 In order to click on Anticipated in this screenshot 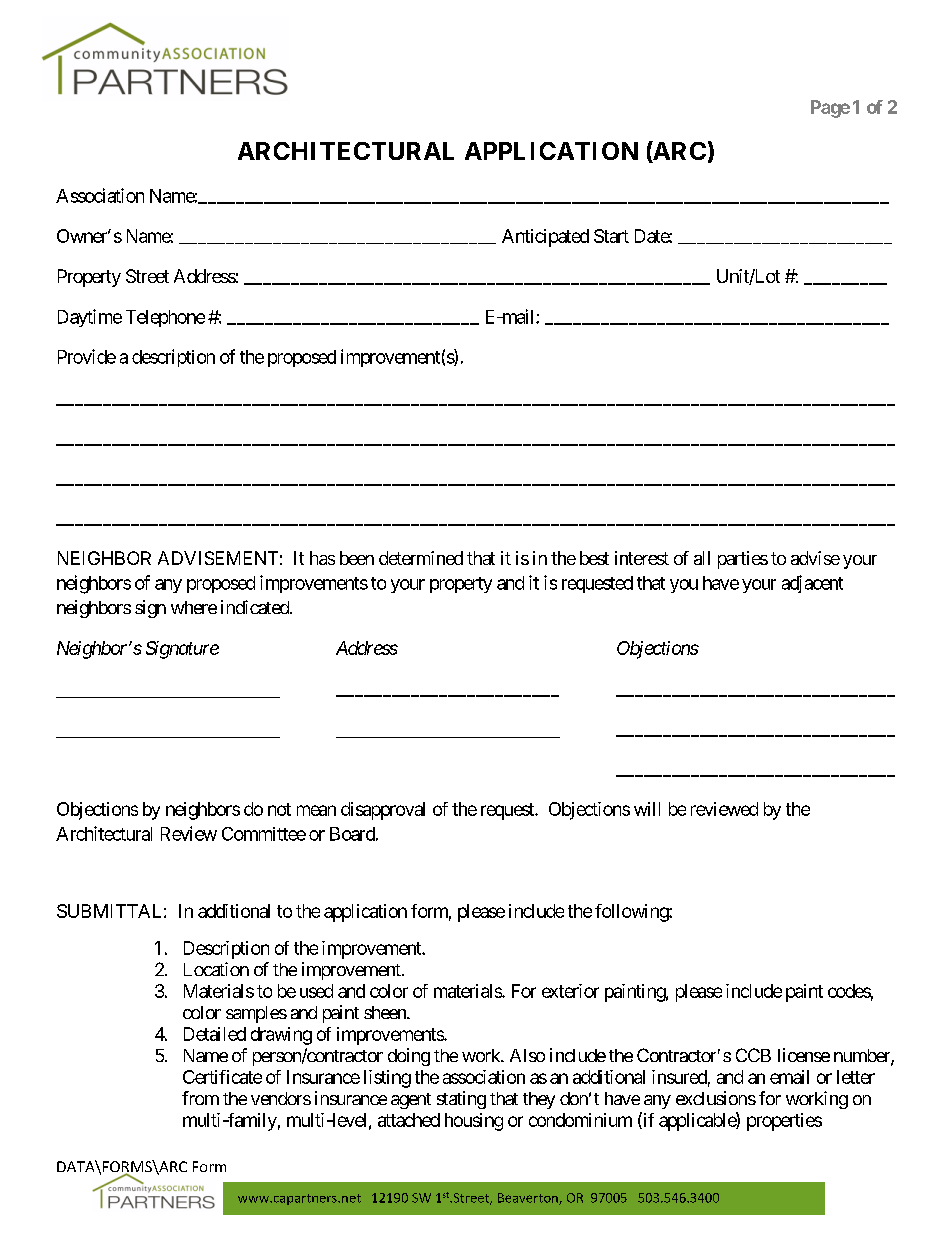, I will do `click(545, 238)`.
